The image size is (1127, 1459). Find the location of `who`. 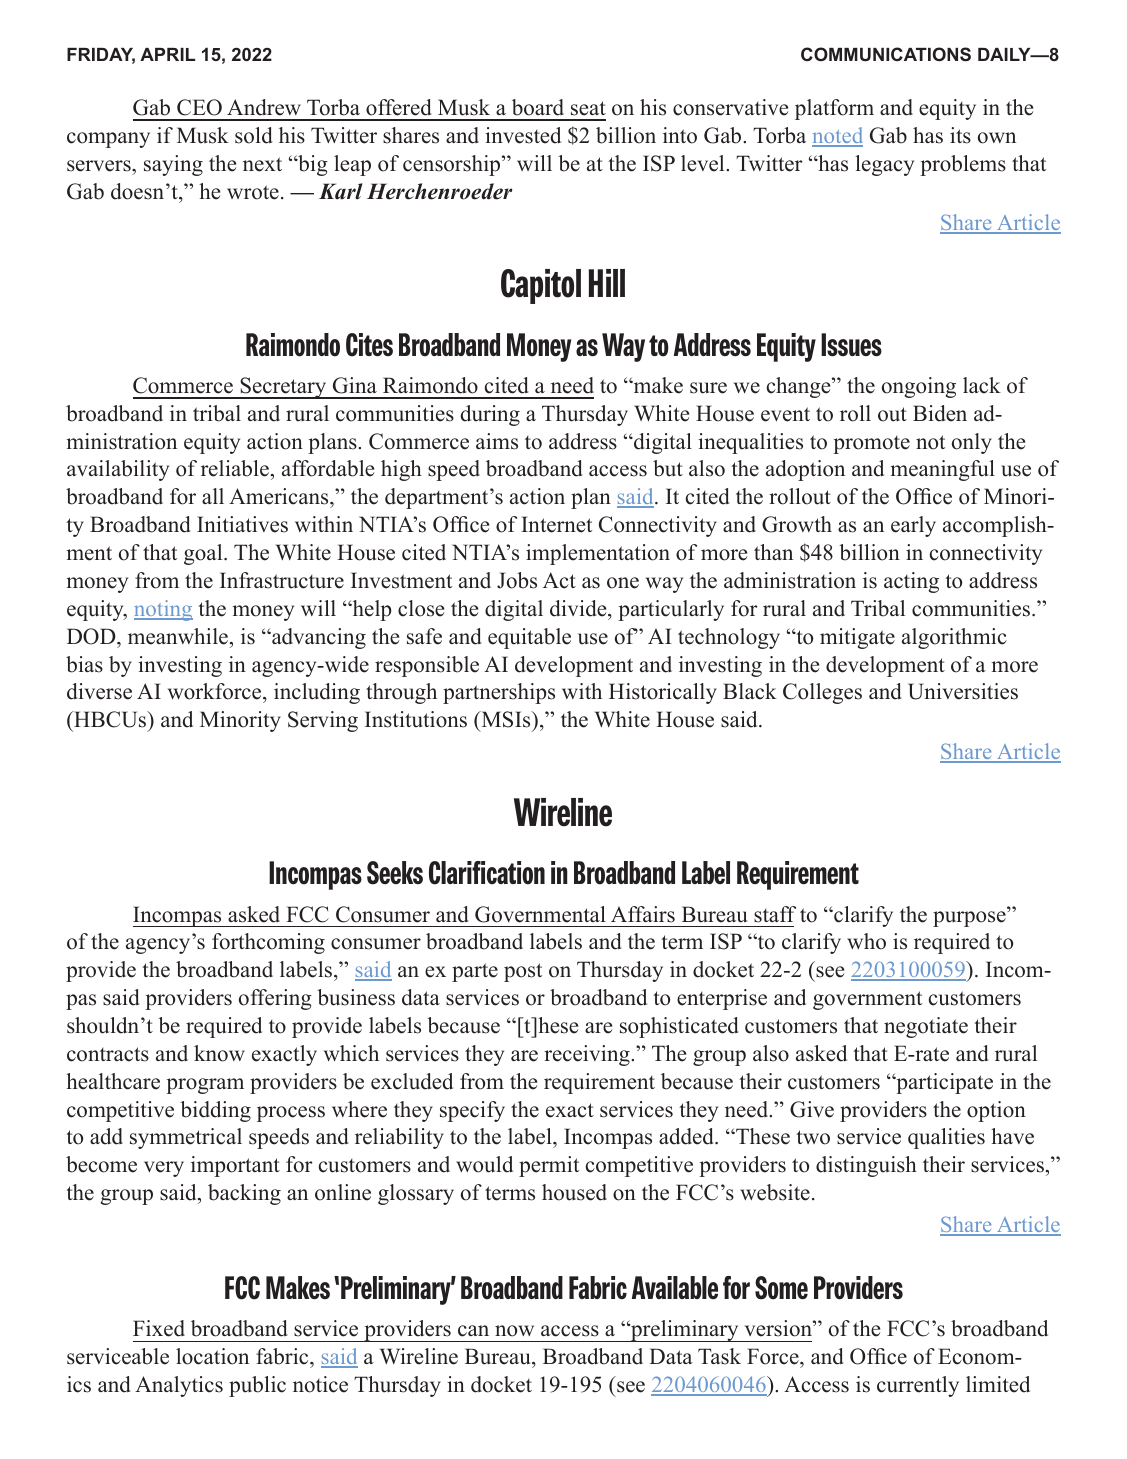

who is located at coordinates (866, 941).
